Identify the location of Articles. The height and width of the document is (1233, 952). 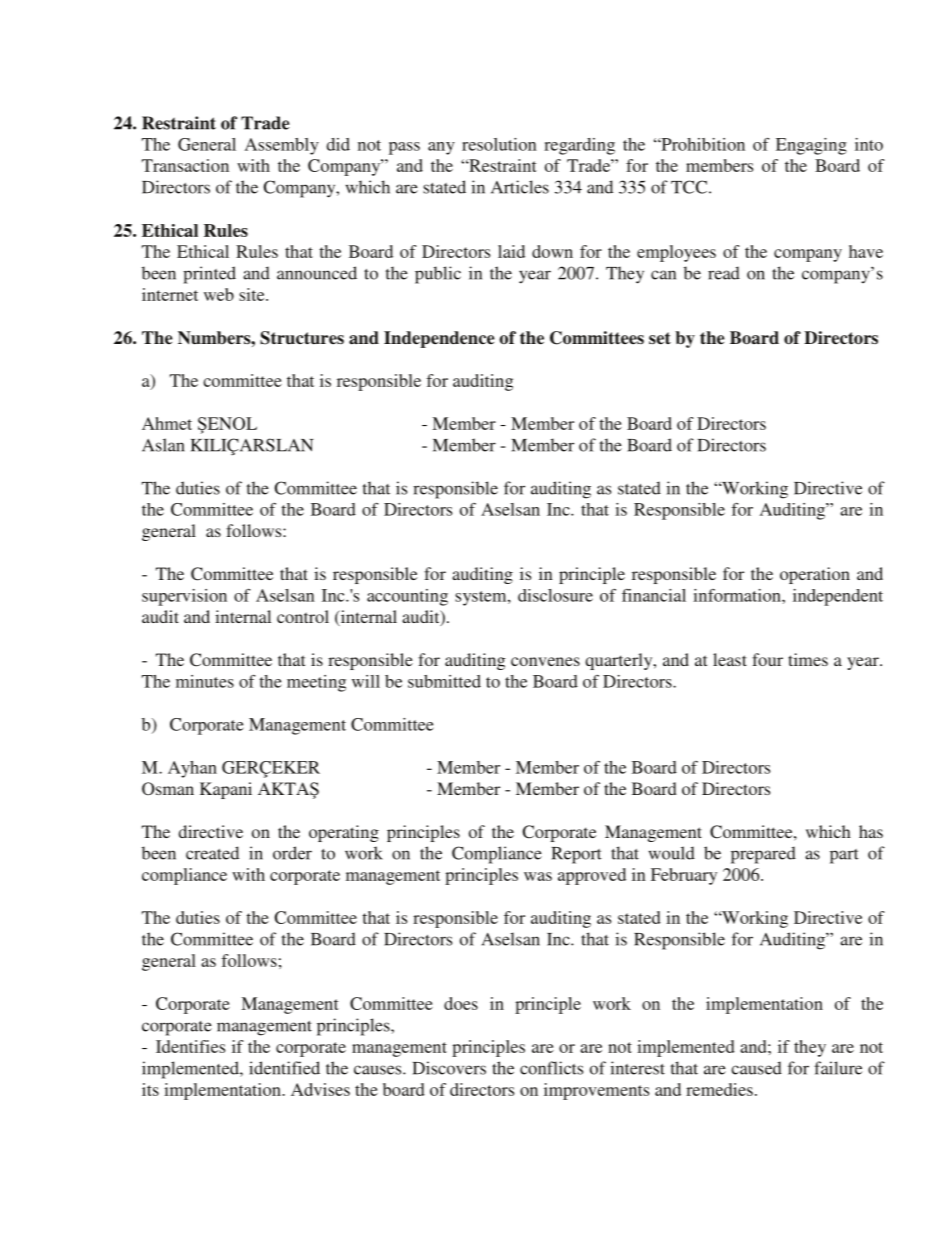
(520, 187).
